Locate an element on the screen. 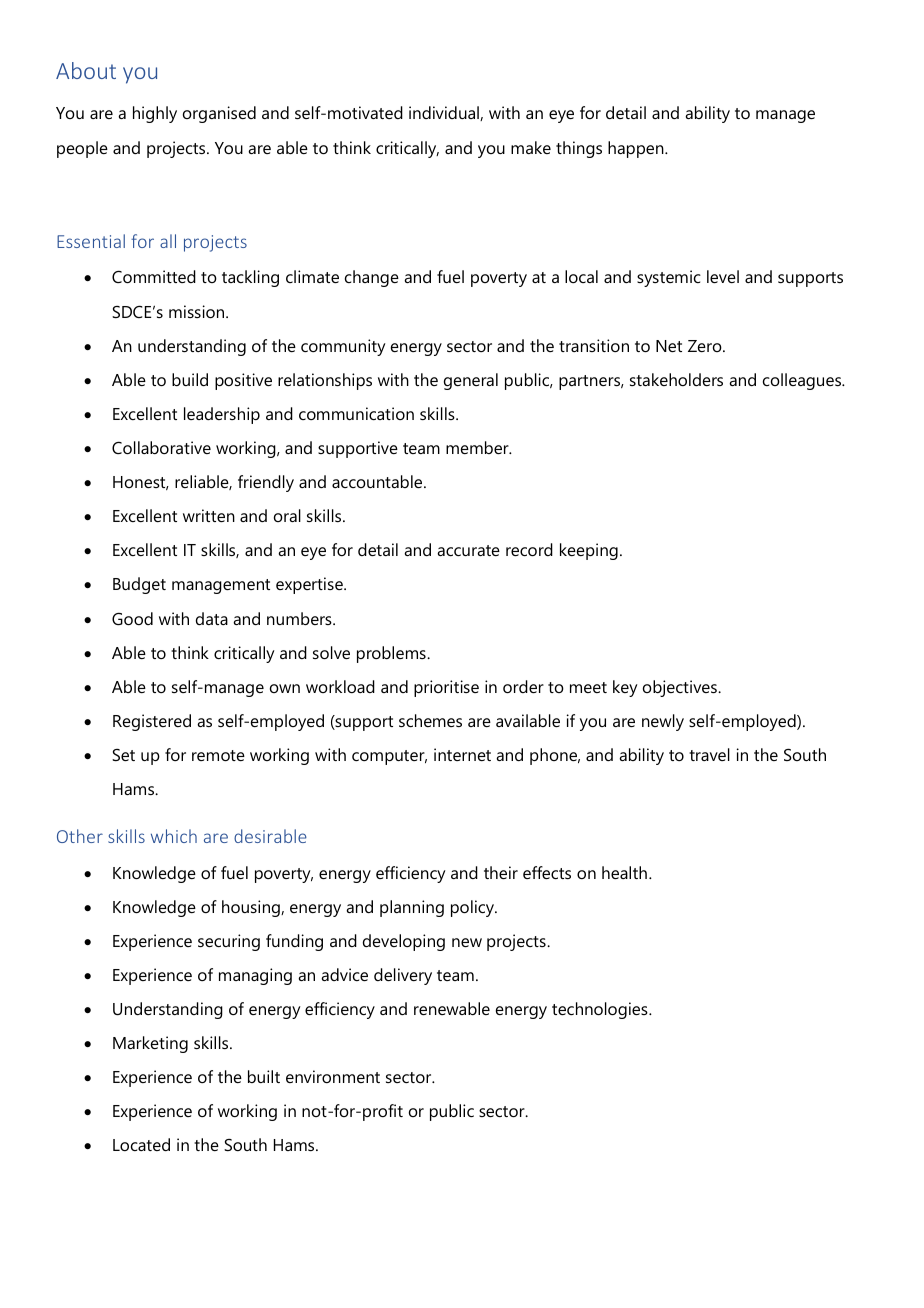 The width and height of the screenshot is (924, 1308). happen is located at coordinates (637, 149).
